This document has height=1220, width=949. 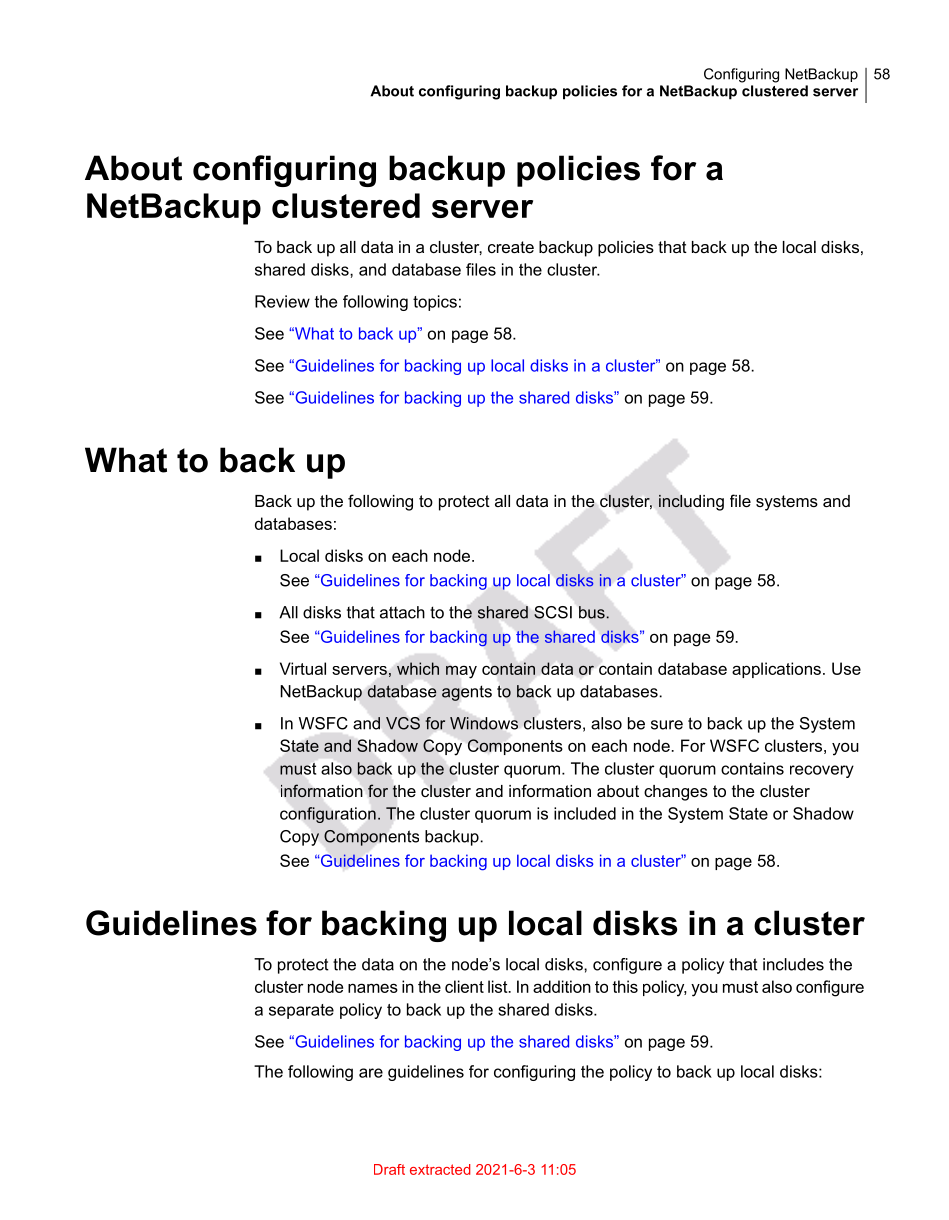 What do you see at coordinates (389, 1169) in the document?
I see `Draft` at bounding box center [389, 1169].
